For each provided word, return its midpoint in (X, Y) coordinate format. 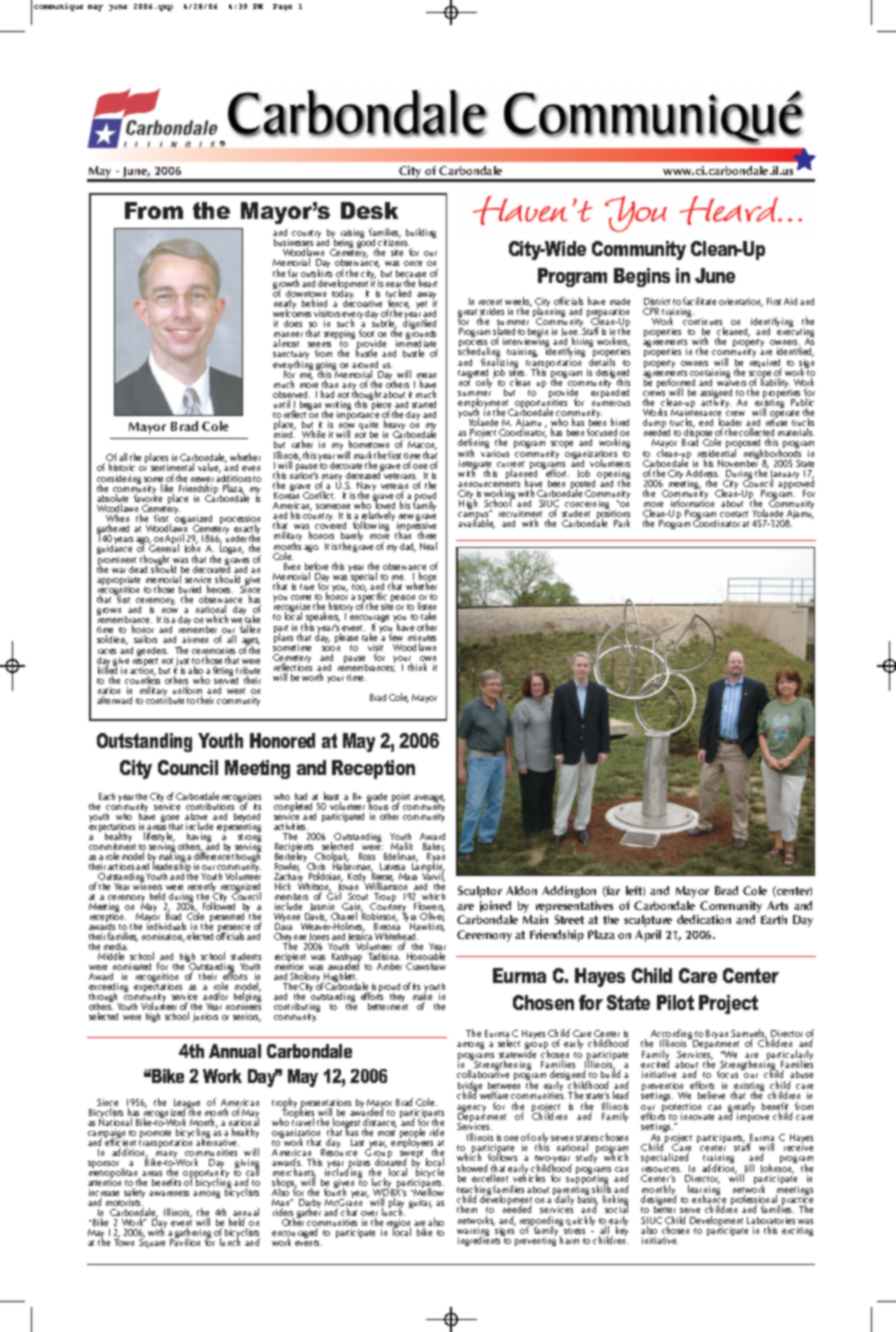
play (396, 1205)
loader (730, 423)
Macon (422, 446)
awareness (169, 1193)
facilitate (699, 301)
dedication (704, 919)
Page (282, 7)
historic (122, 467)
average (429, 800)
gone (171, 820)
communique (58, 7)
